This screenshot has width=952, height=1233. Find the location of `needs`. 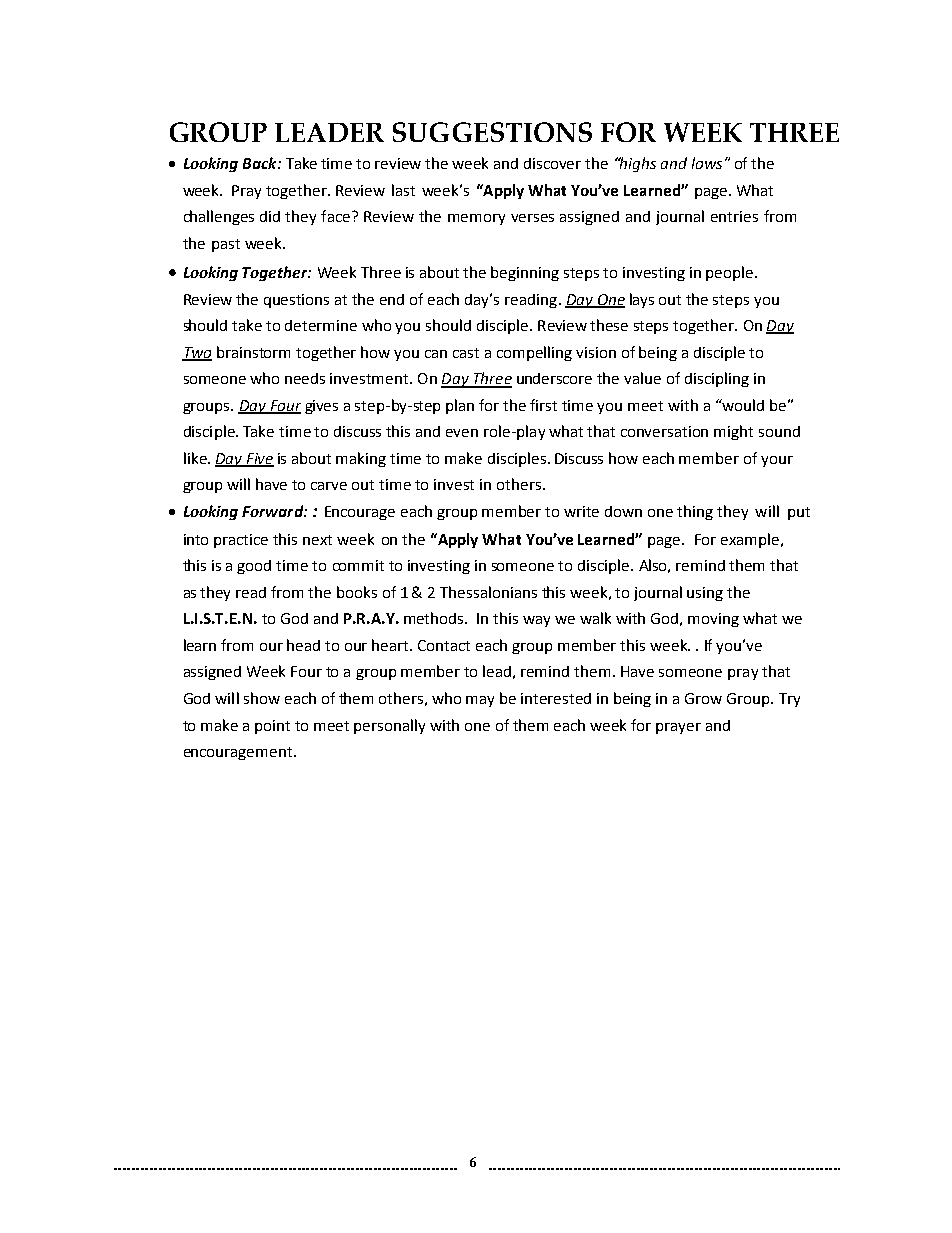

needs is located at coordinates (305, 378).
